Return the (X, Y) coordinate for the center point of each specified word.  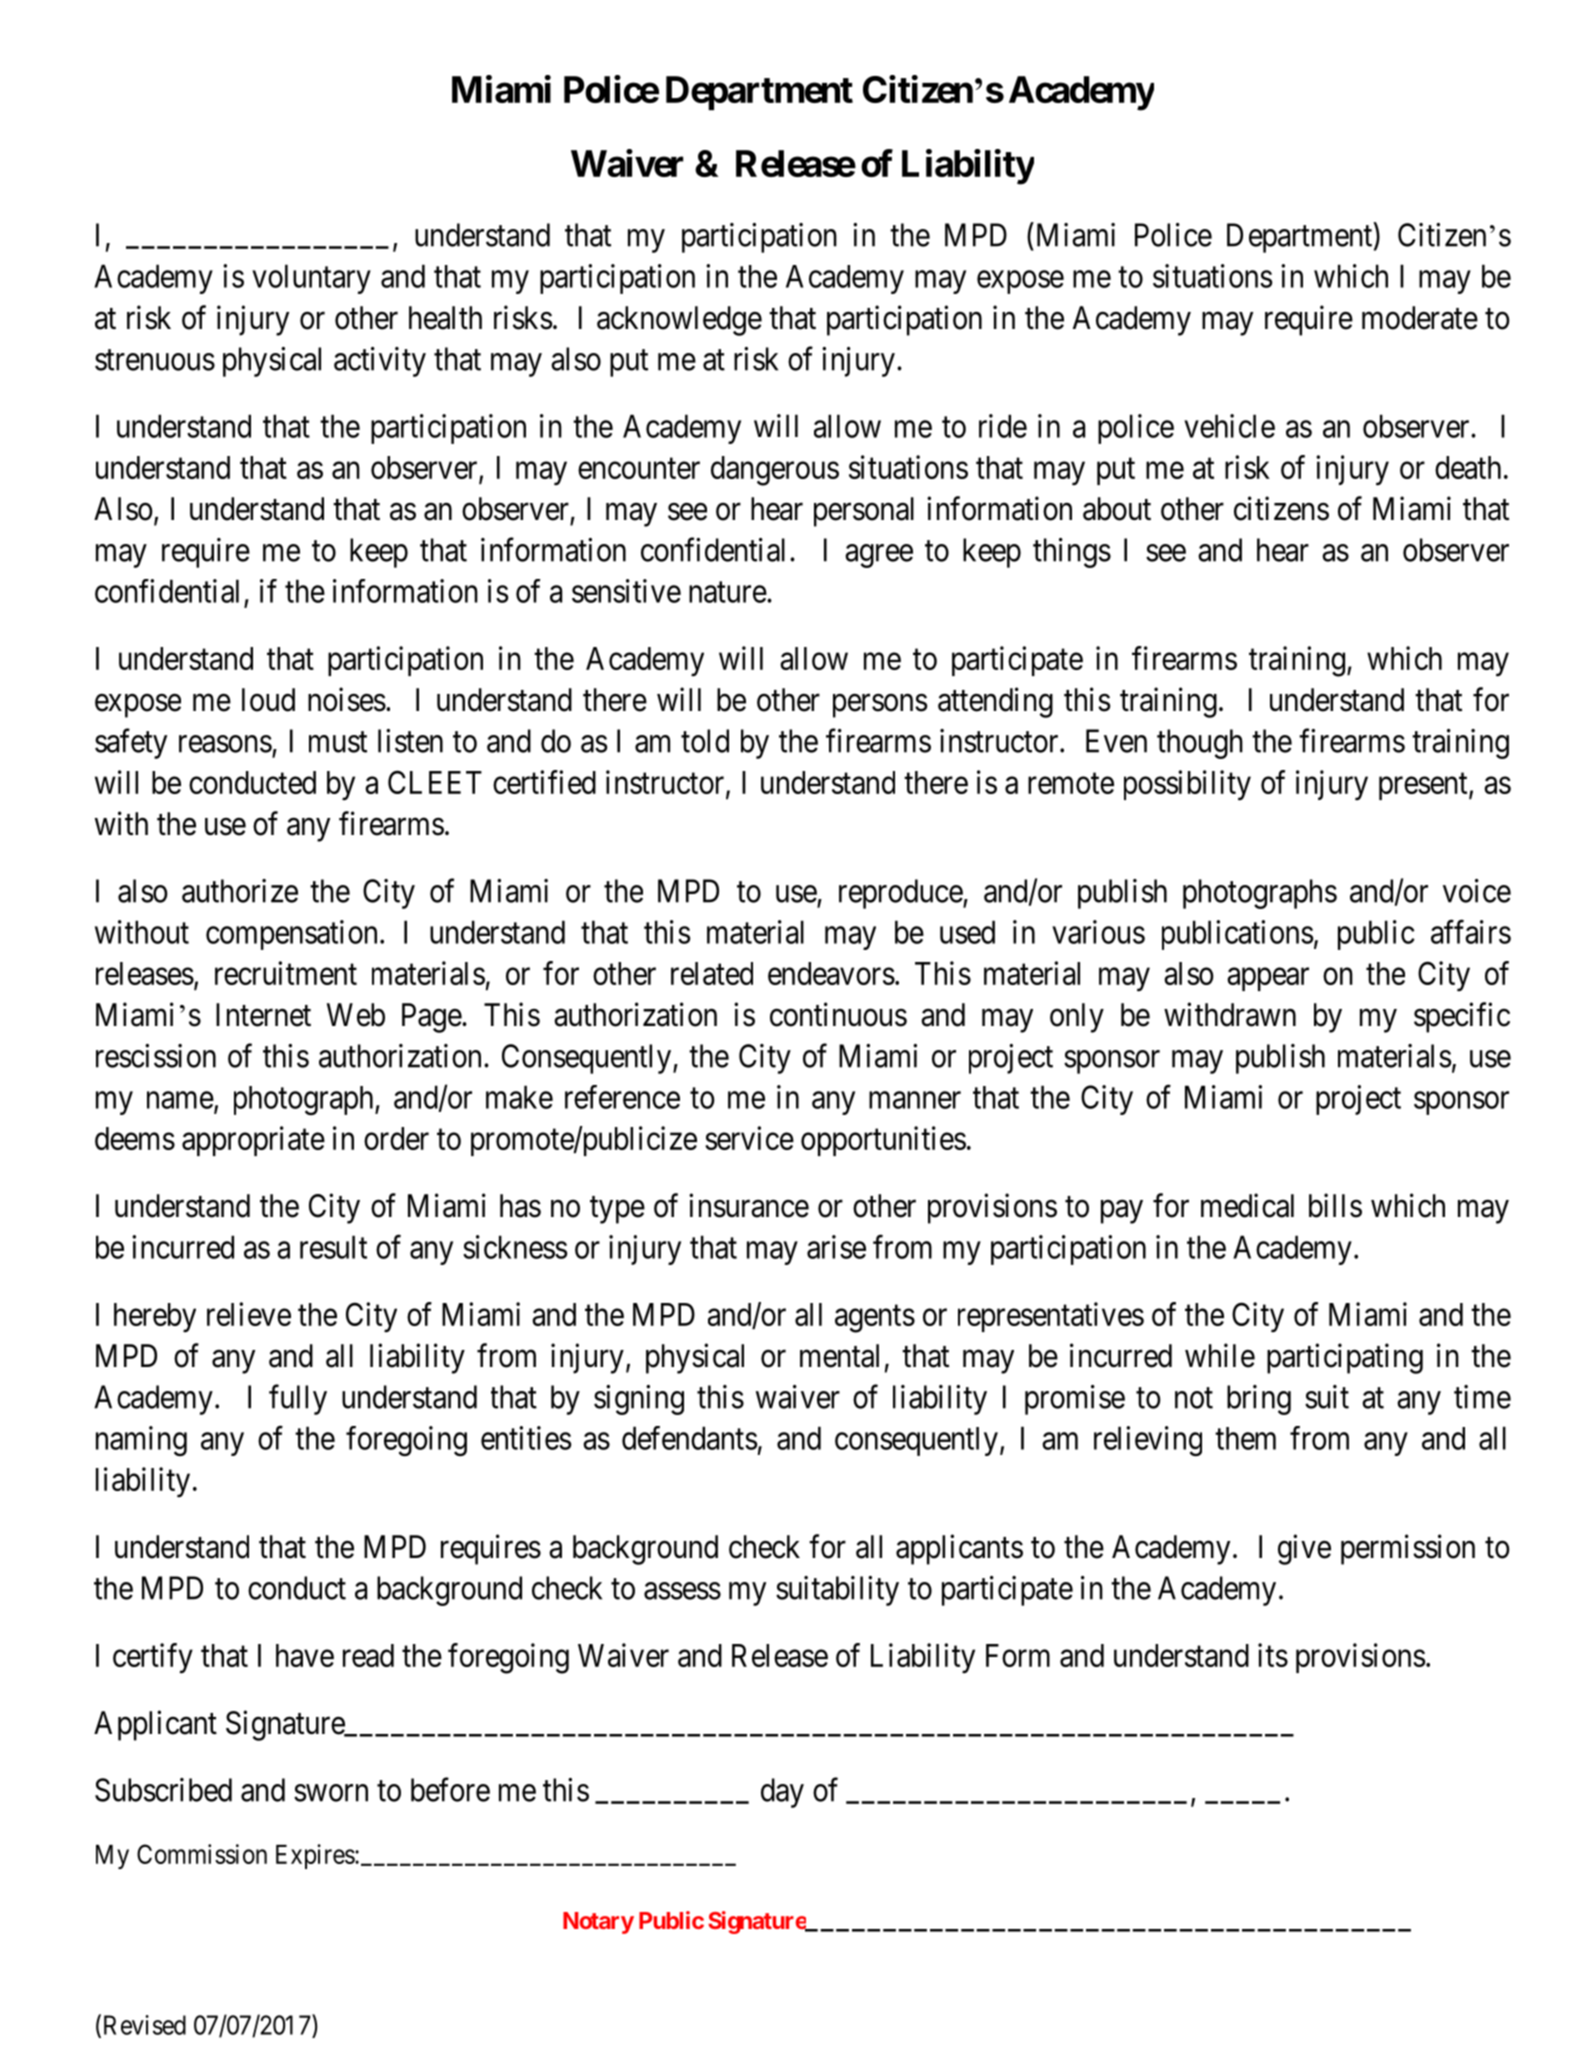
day (782, 1793)
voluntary (311, 279)
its (1273, 1655)
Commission (202, 1854)
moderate (1420, 318)
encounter (639, 468)
